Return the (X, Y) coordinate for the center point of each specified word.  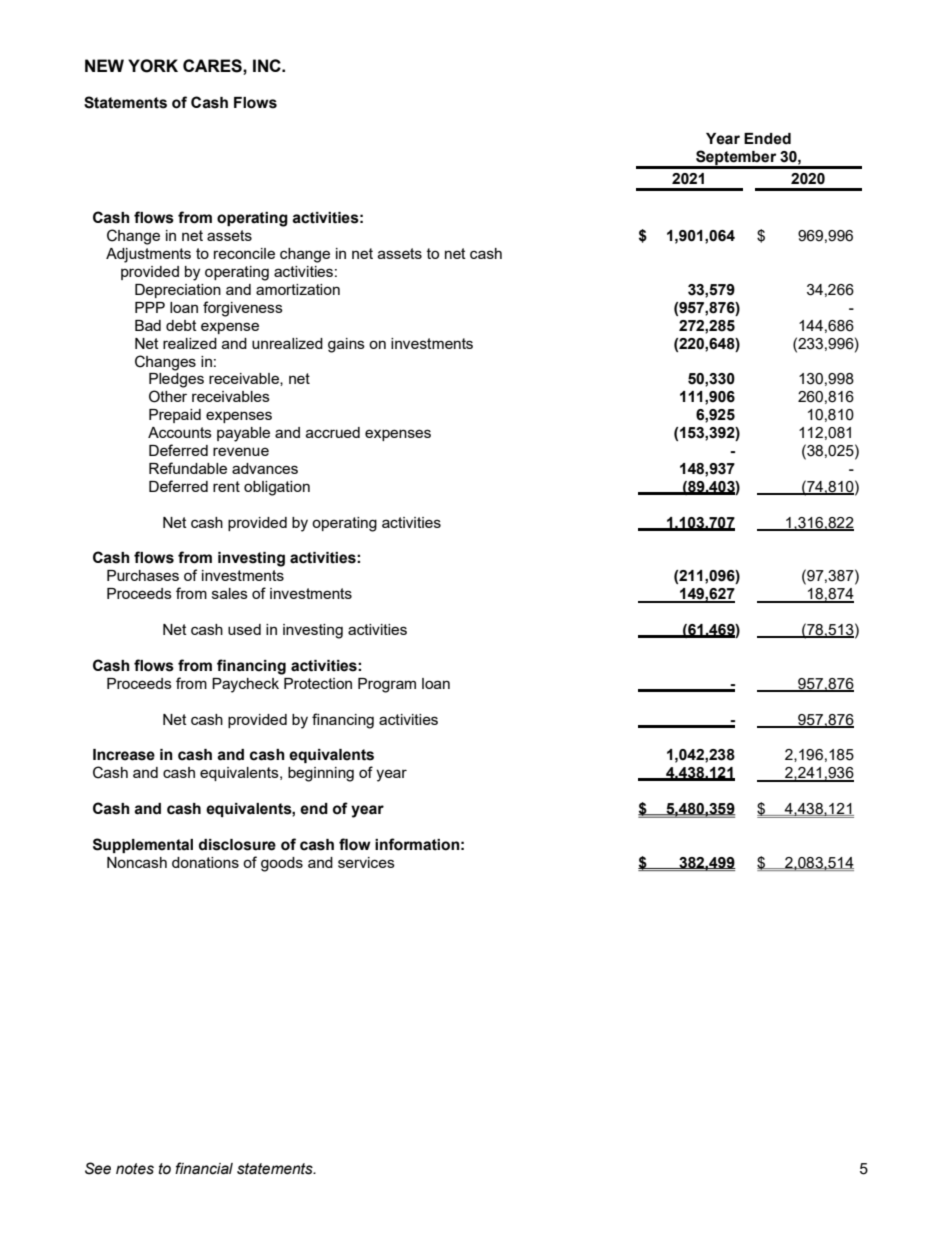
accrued (333, 432)
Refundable (188, 468)
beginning (321, 774)
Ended (767, 139)
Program (387, 685)
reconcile (244, 253)
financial (204, 1168)
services (366, 862)
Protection (318, 683)
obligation (277, 488)
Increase (124, 755)
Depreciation (178, 291)
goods (282, 864)
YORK (153, 66)
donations (205, 862)
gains (346, 345)
